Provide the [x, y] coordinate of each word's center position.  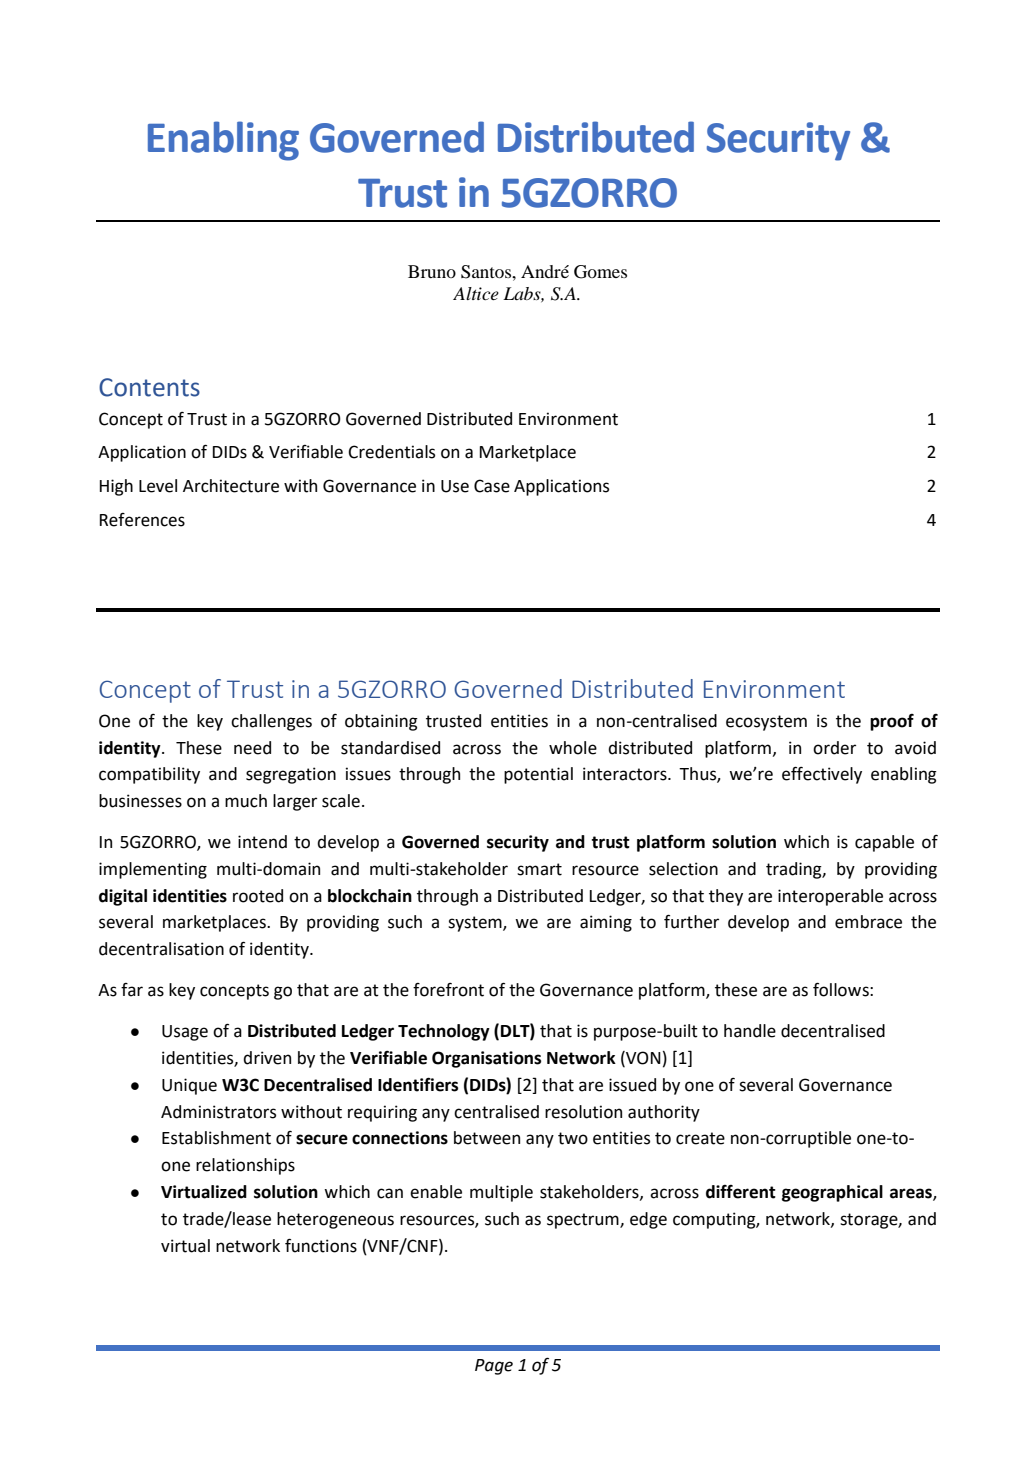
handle [750, 1031]
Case [492, 486]
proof [892, 722]
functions [321, 1246]
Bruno [432, 271]
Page [494, 1367]
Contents [149, 387]
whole [573, 748]
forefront [448, 990]
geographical [832, 1193]
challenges [271, 722]
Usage [185, 1033]
